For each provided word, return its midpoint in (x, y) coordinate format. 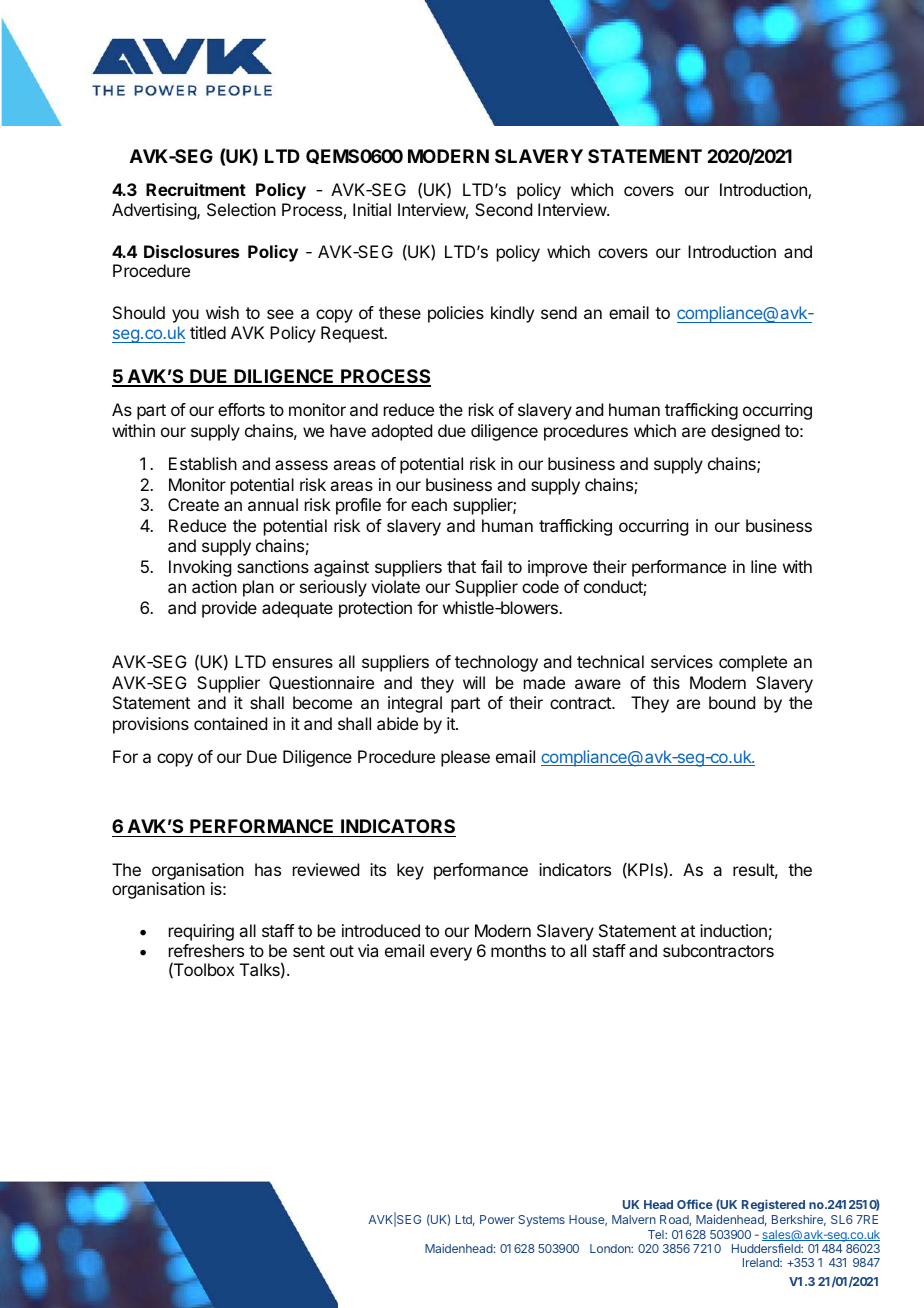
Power (497, 1219)
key (410, 871)
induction (733, 930)
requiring (201, 932)
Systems (541, 1221)
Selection (241, 209)
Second (503, 209)
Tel (657, 1234)
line (764, 566)
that (461, 566)
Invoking (200, 568)
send (559, 312)
